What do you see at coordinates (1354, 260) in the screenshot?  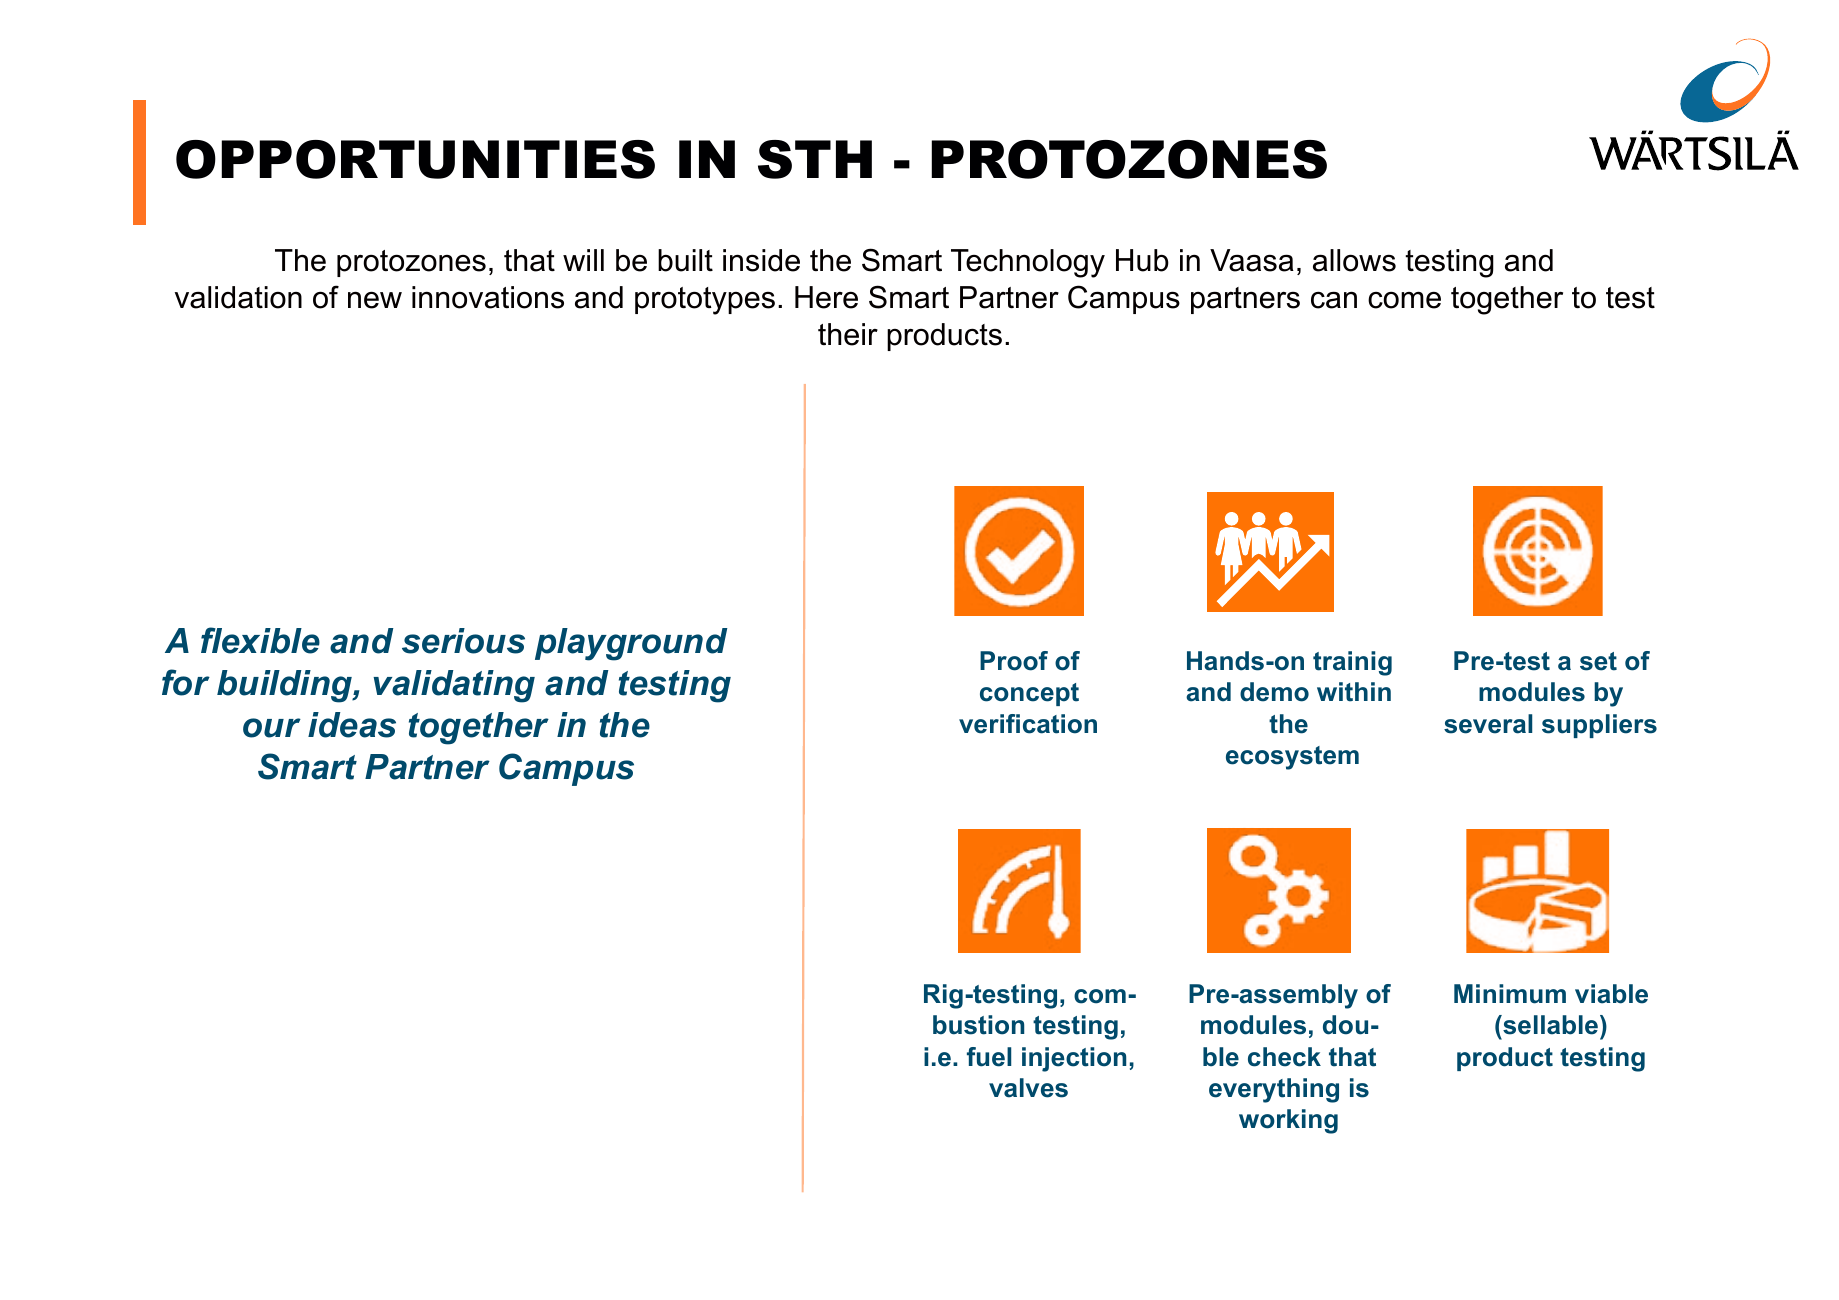 I see `allows` at bounding box center [1354, 260].
